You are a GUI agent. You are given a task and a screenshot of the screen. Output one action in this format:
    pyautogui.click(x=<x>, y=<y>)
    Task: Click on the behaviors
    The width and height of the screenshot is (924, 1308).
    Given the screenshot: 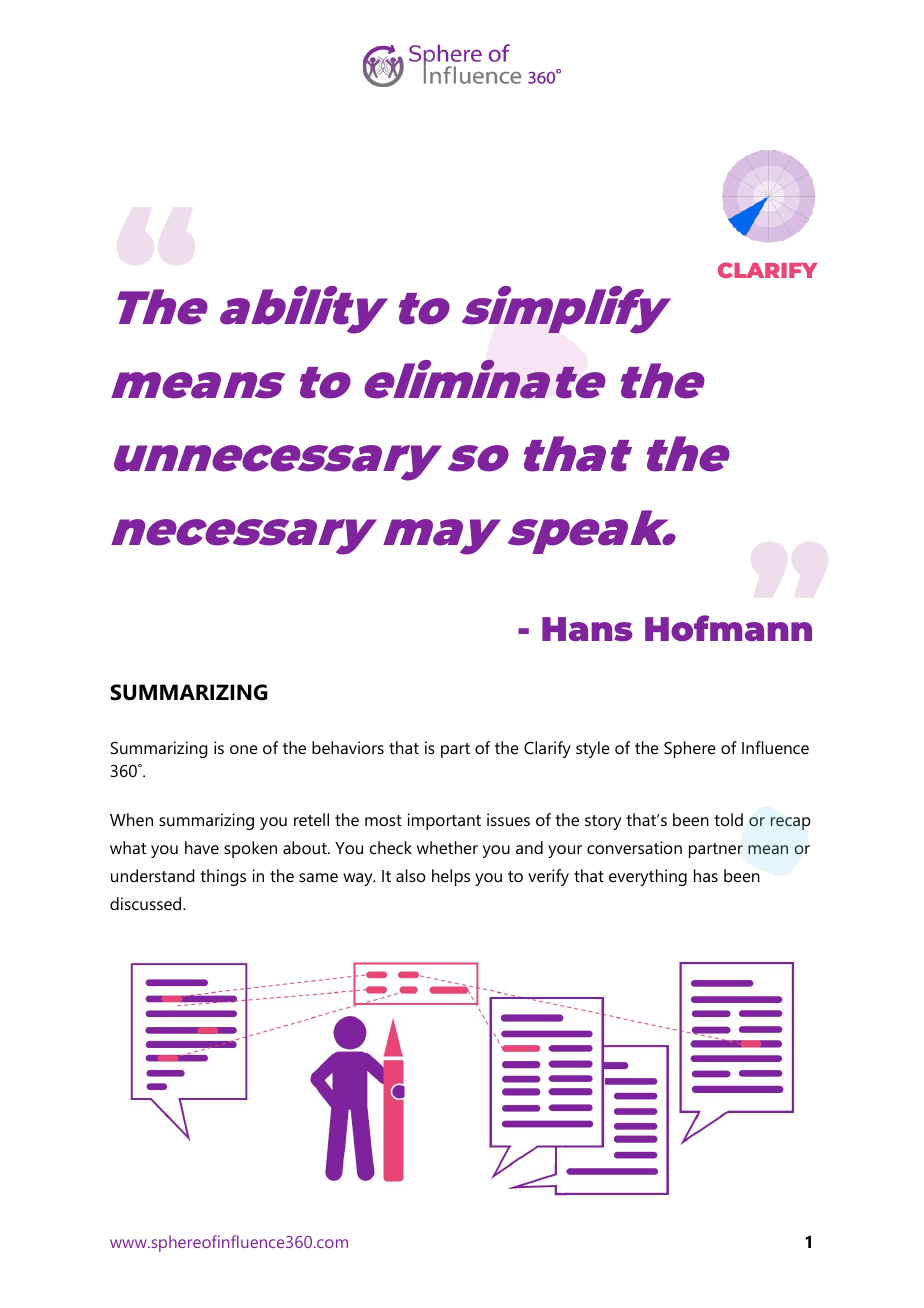 What is the action you would take?
    pyautogui.click(x=348, y=747)
